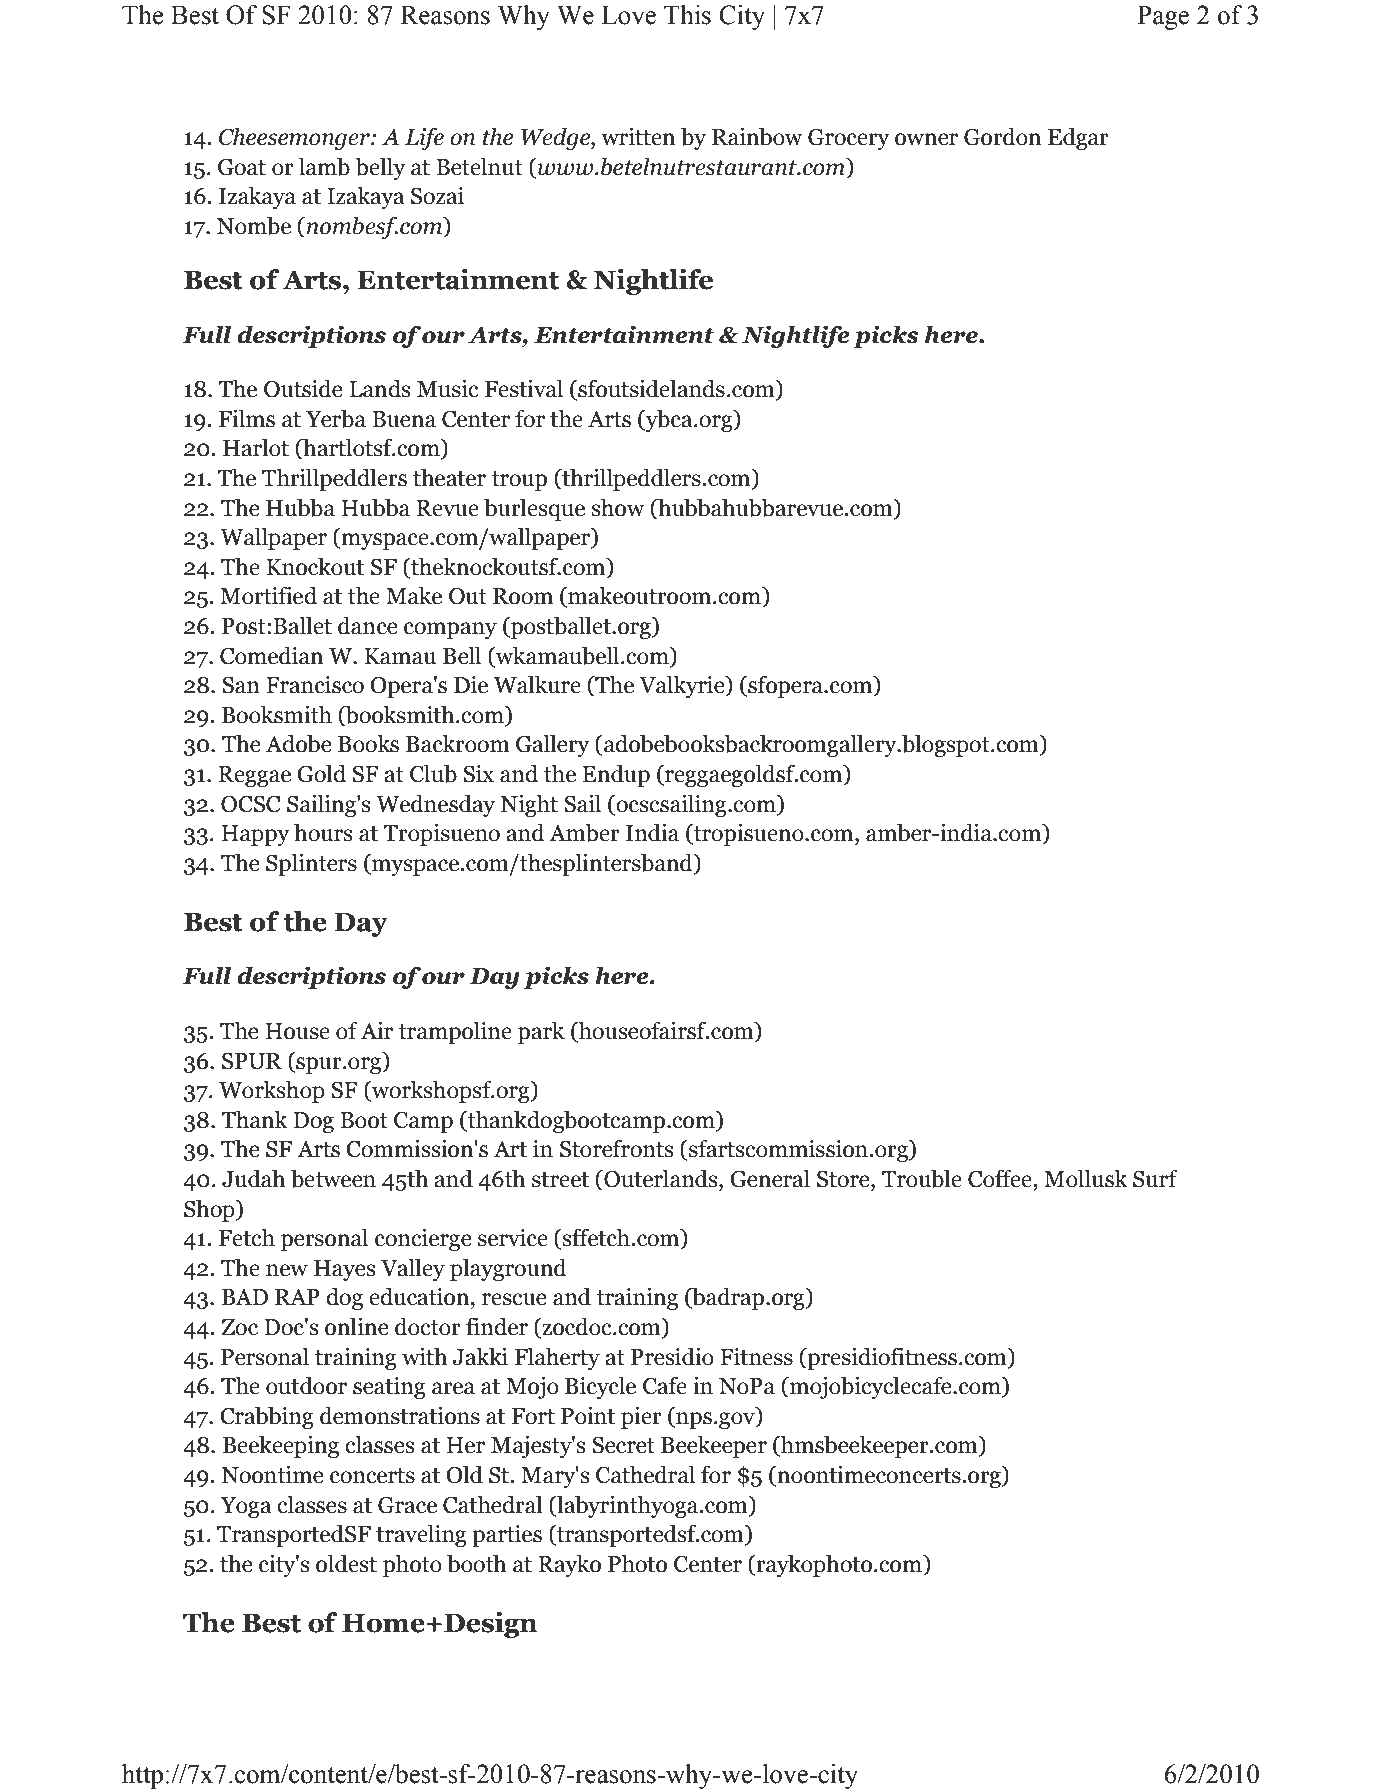 The width and height of the screenshot is (1382, 1789). Describe the element at coordinates (1078, 138) in the screenshot. I see `Edgar` at that location.
